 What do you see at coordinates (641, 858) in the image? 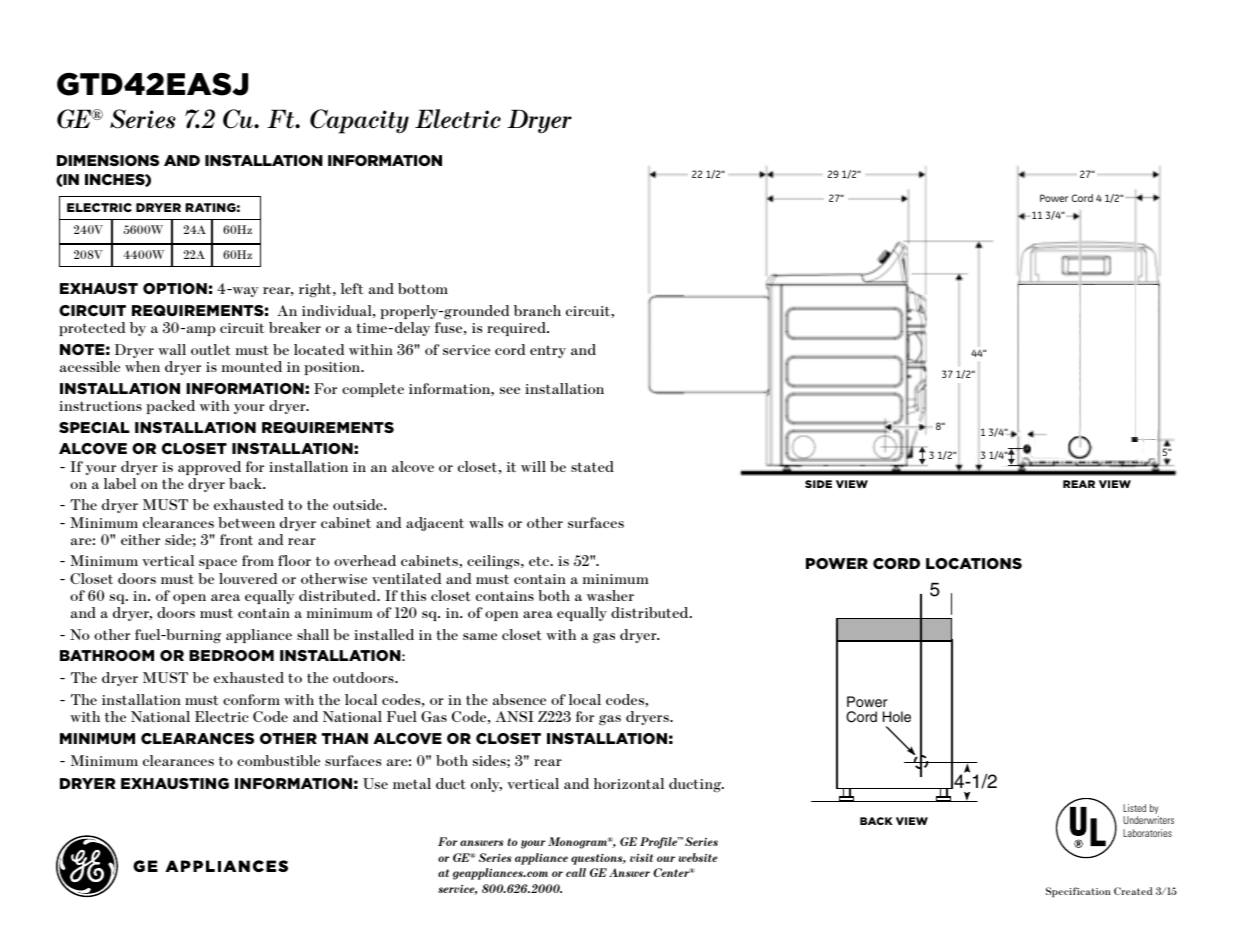
I see `visit` at bounding box center [641, 858].
